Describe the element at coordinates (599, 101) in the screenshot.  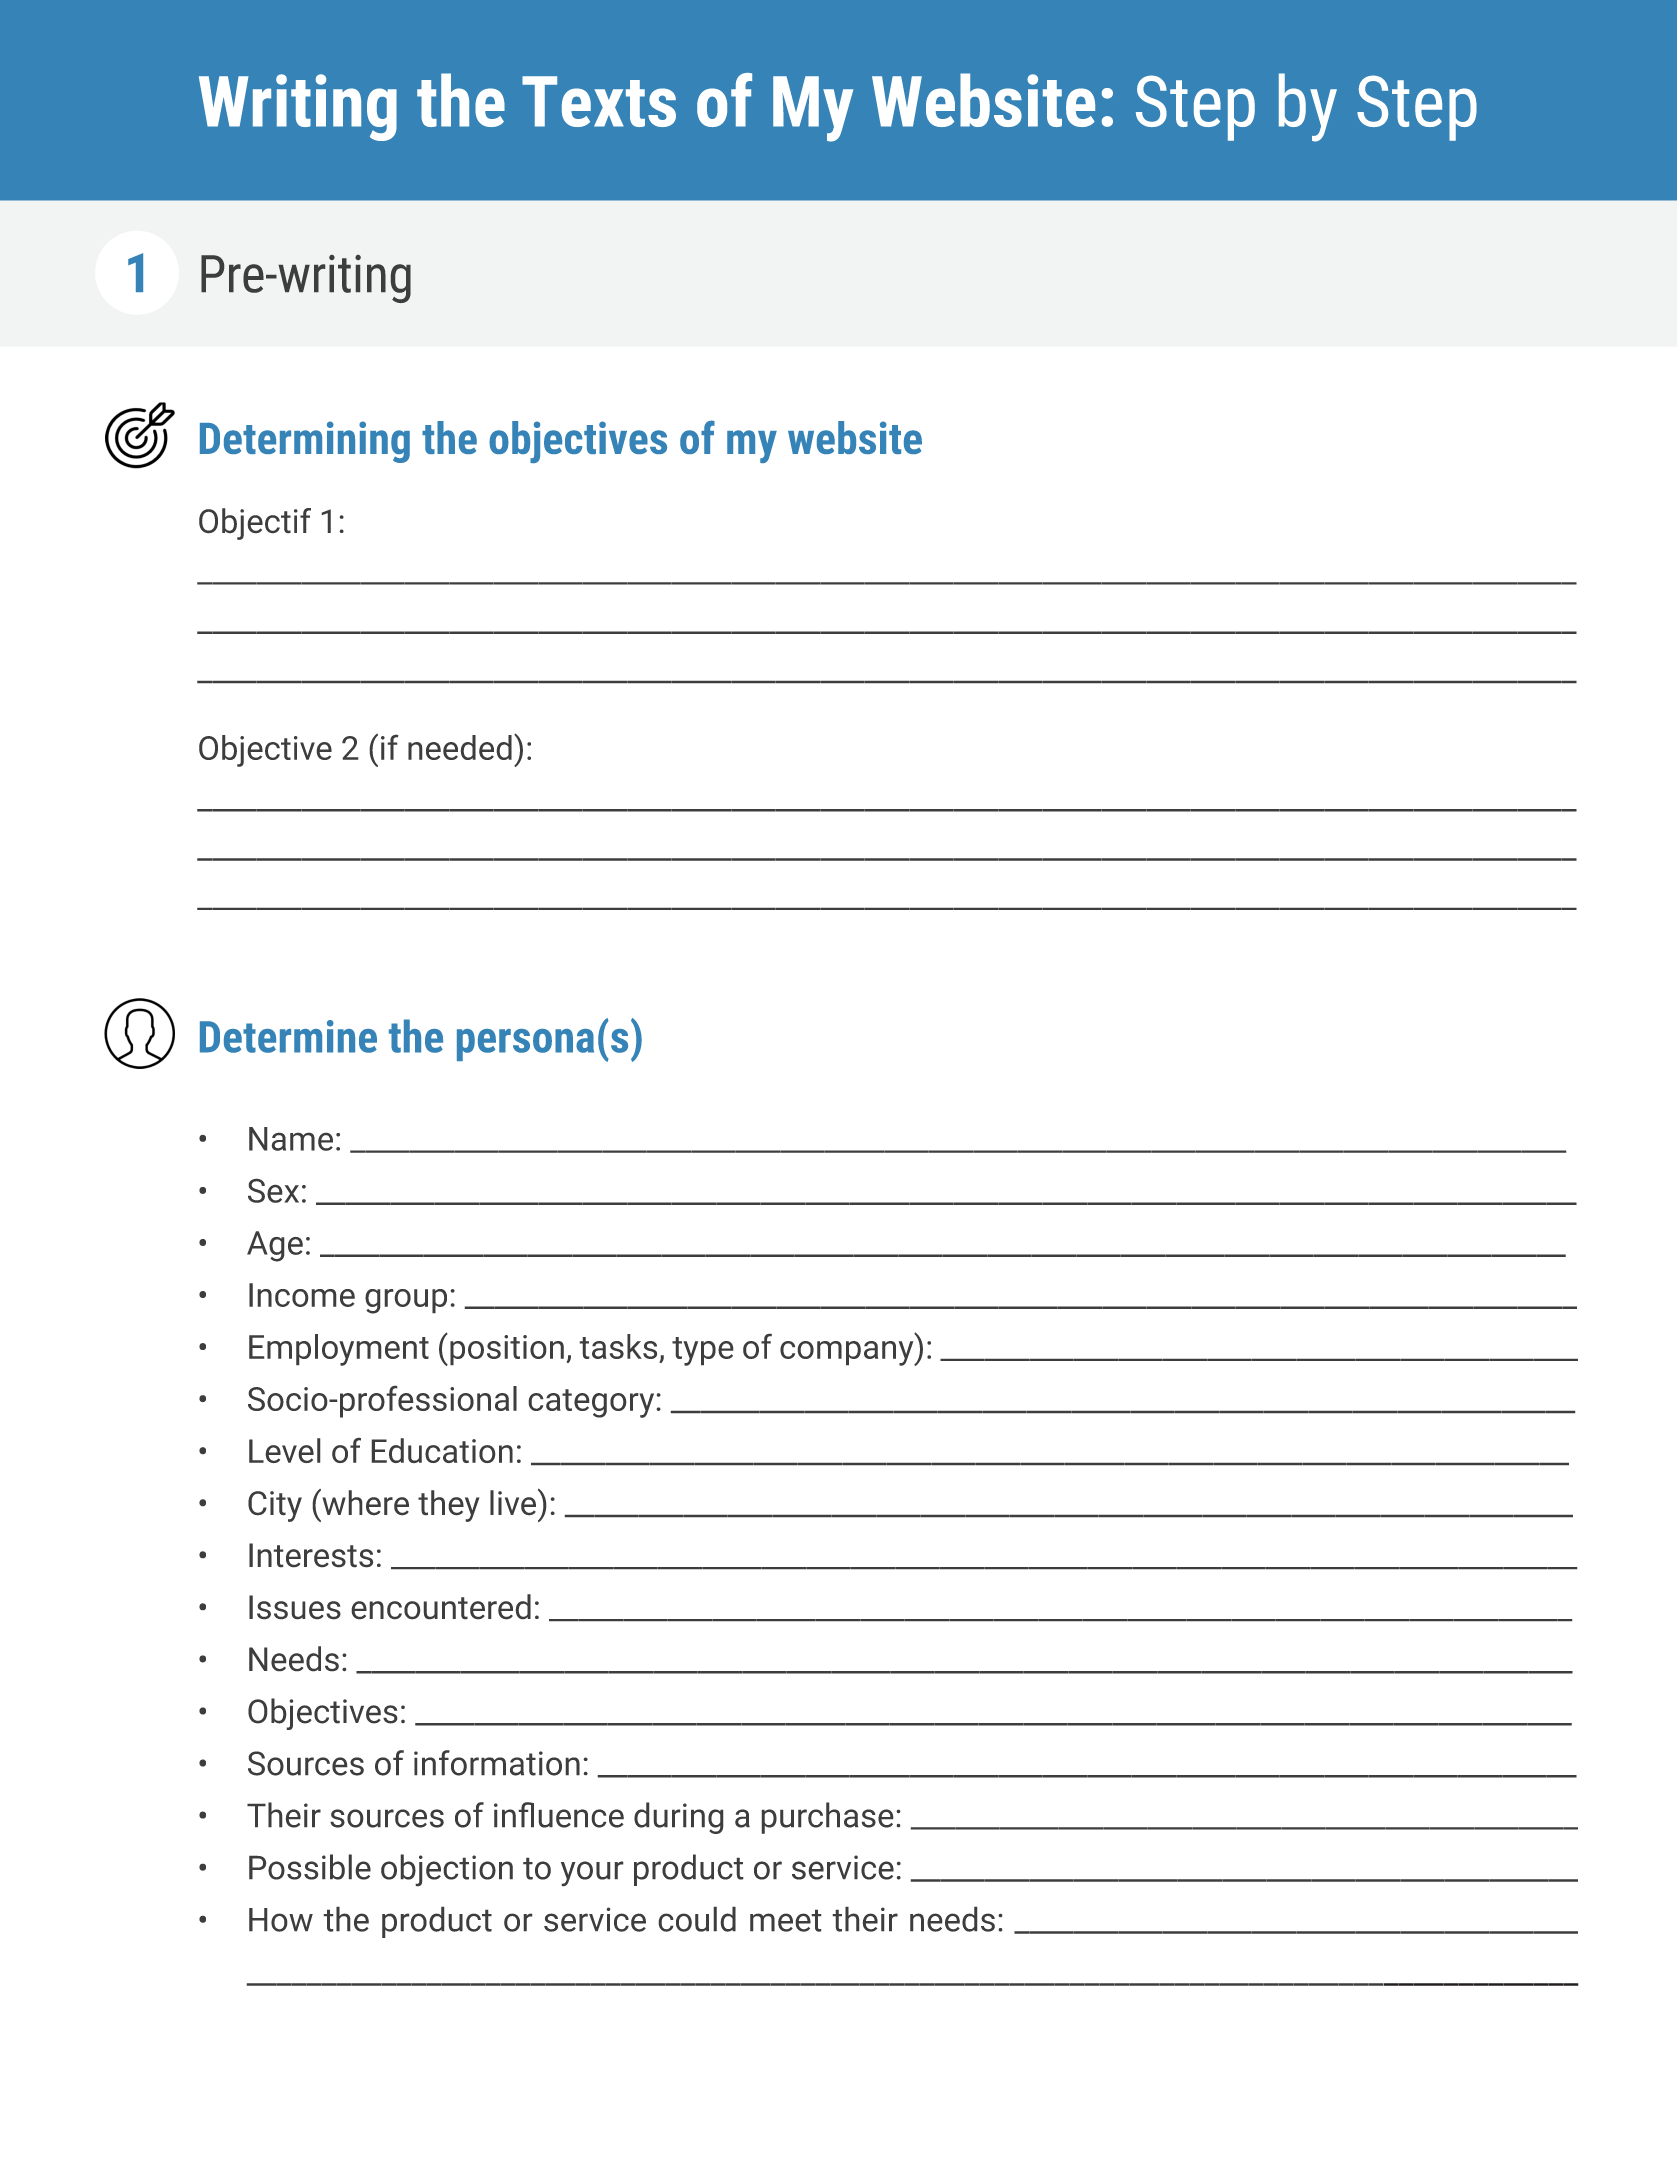
I see `Texts` at that location.
